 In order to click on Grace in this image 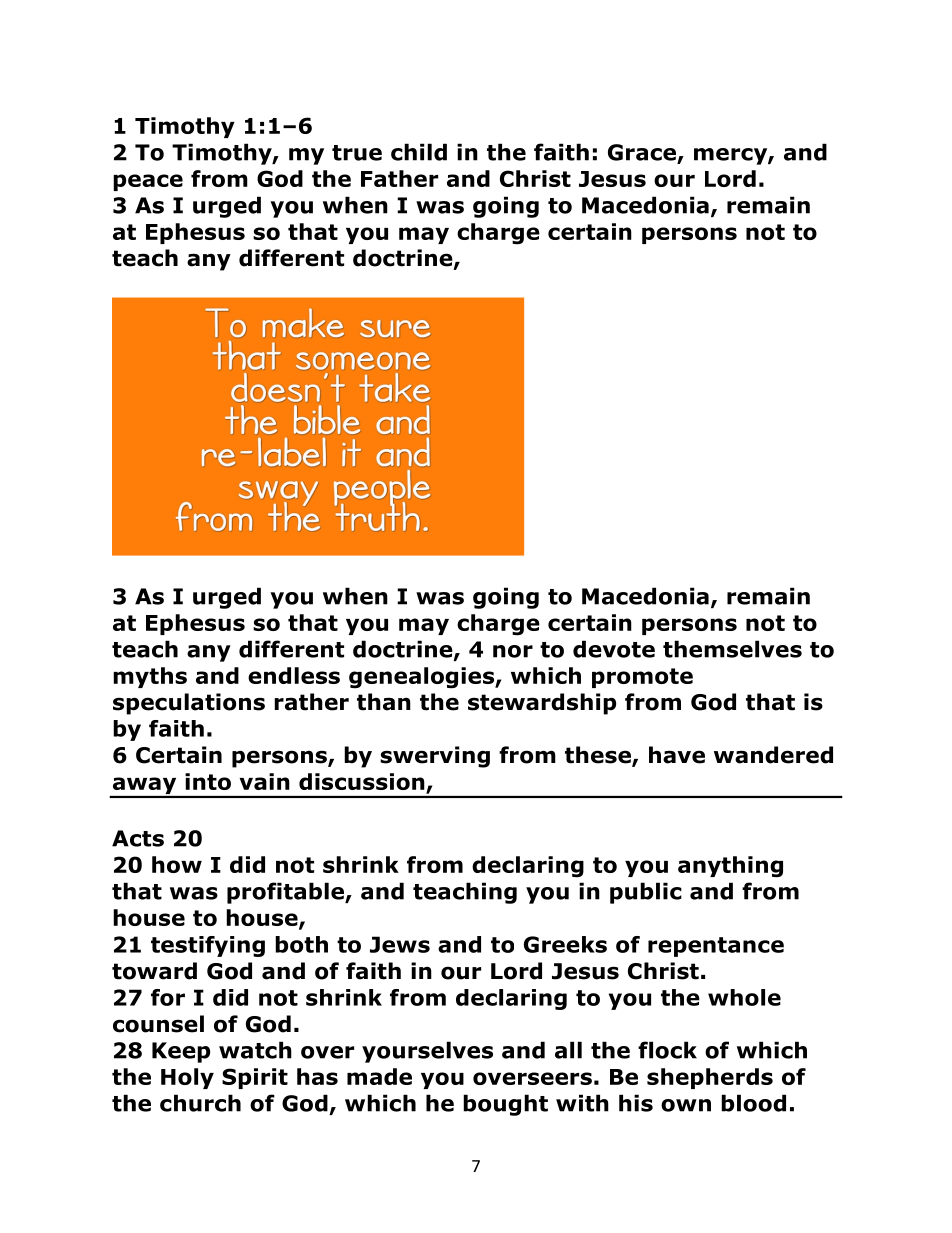, I will do `click(643, 153)`.
